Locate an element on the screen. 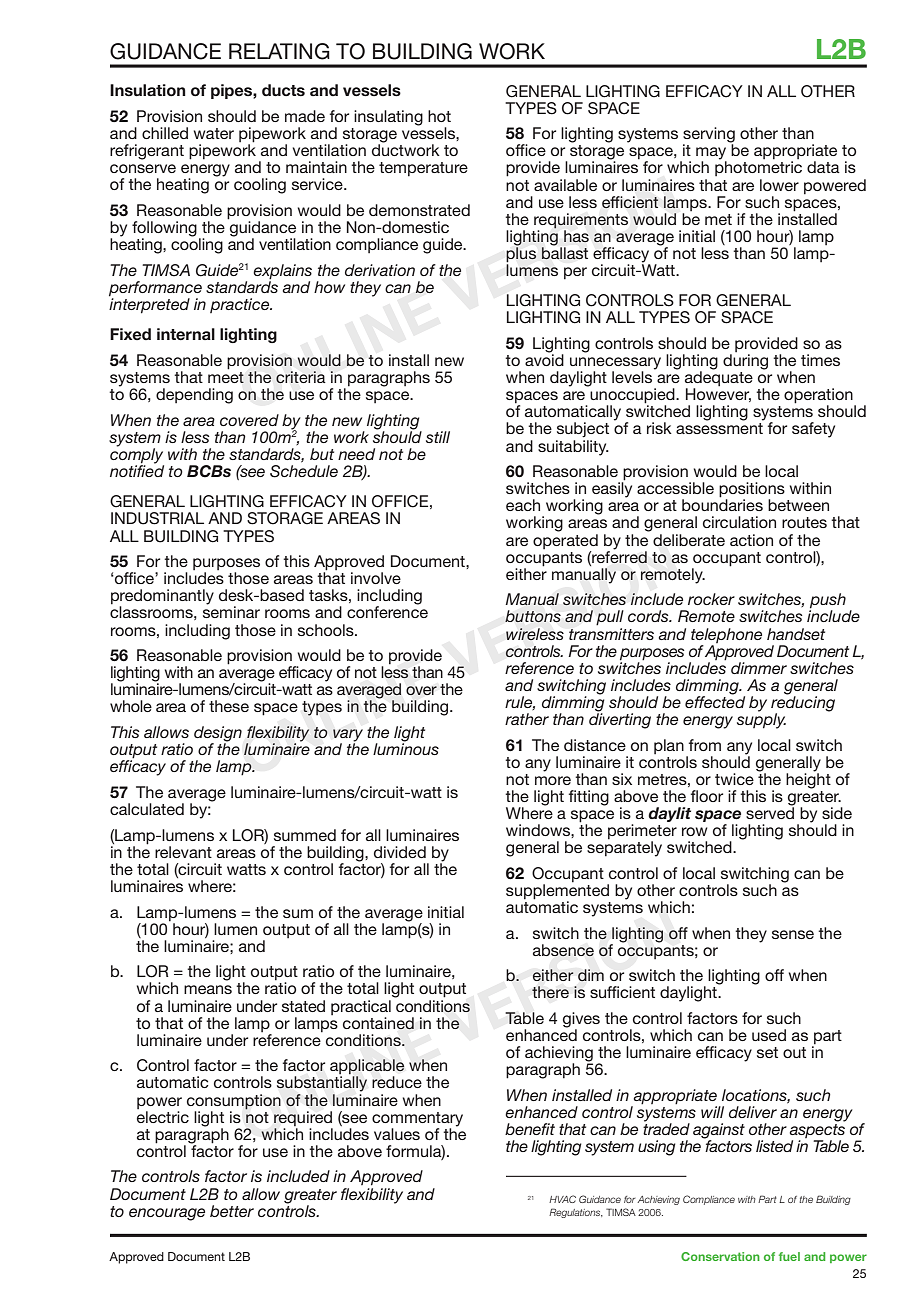 This screenshot has height=1308, width=924. serving is located at coordinates (709, 136).
